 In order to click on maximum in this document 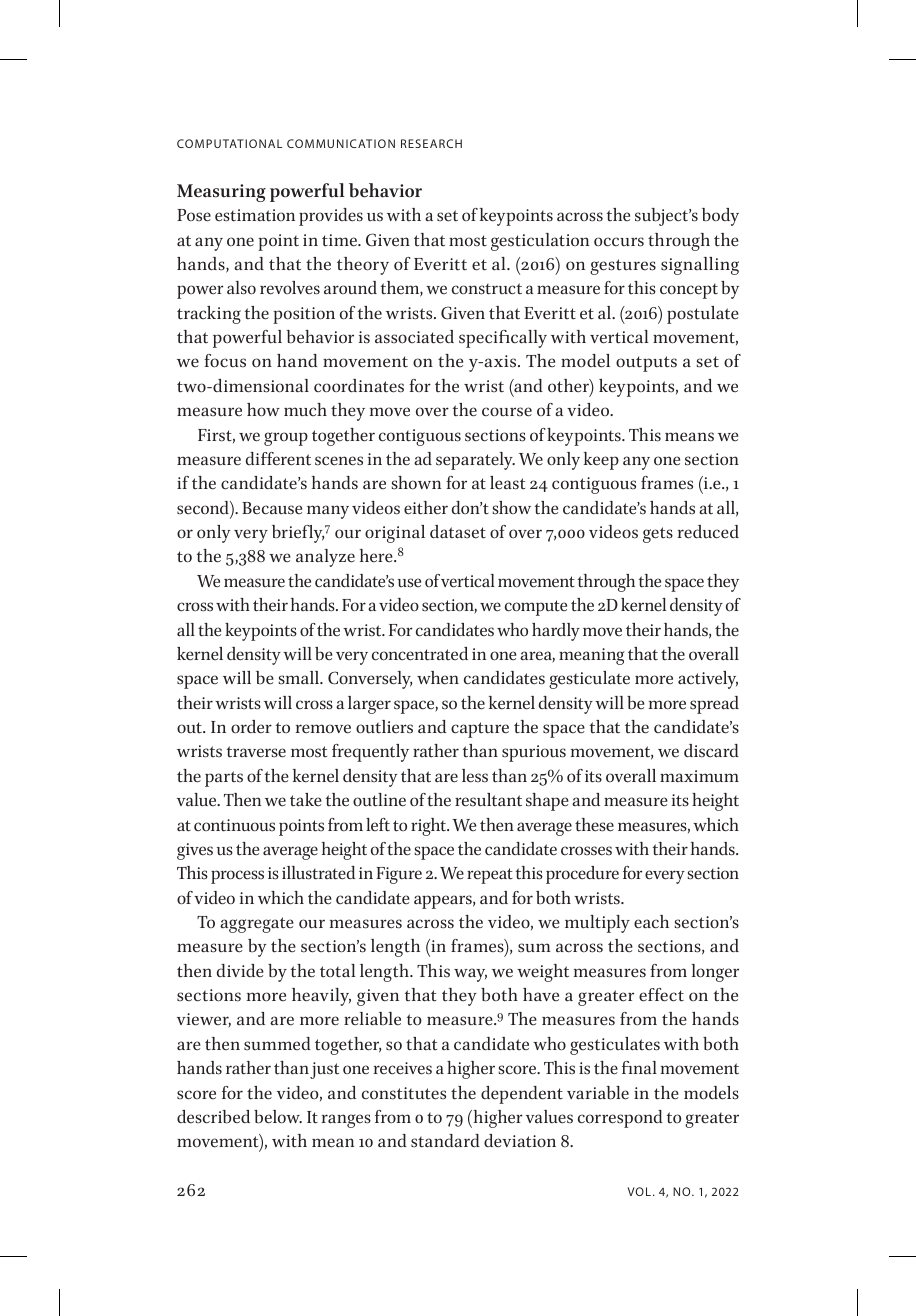, I will do `click(699, 776)`.
